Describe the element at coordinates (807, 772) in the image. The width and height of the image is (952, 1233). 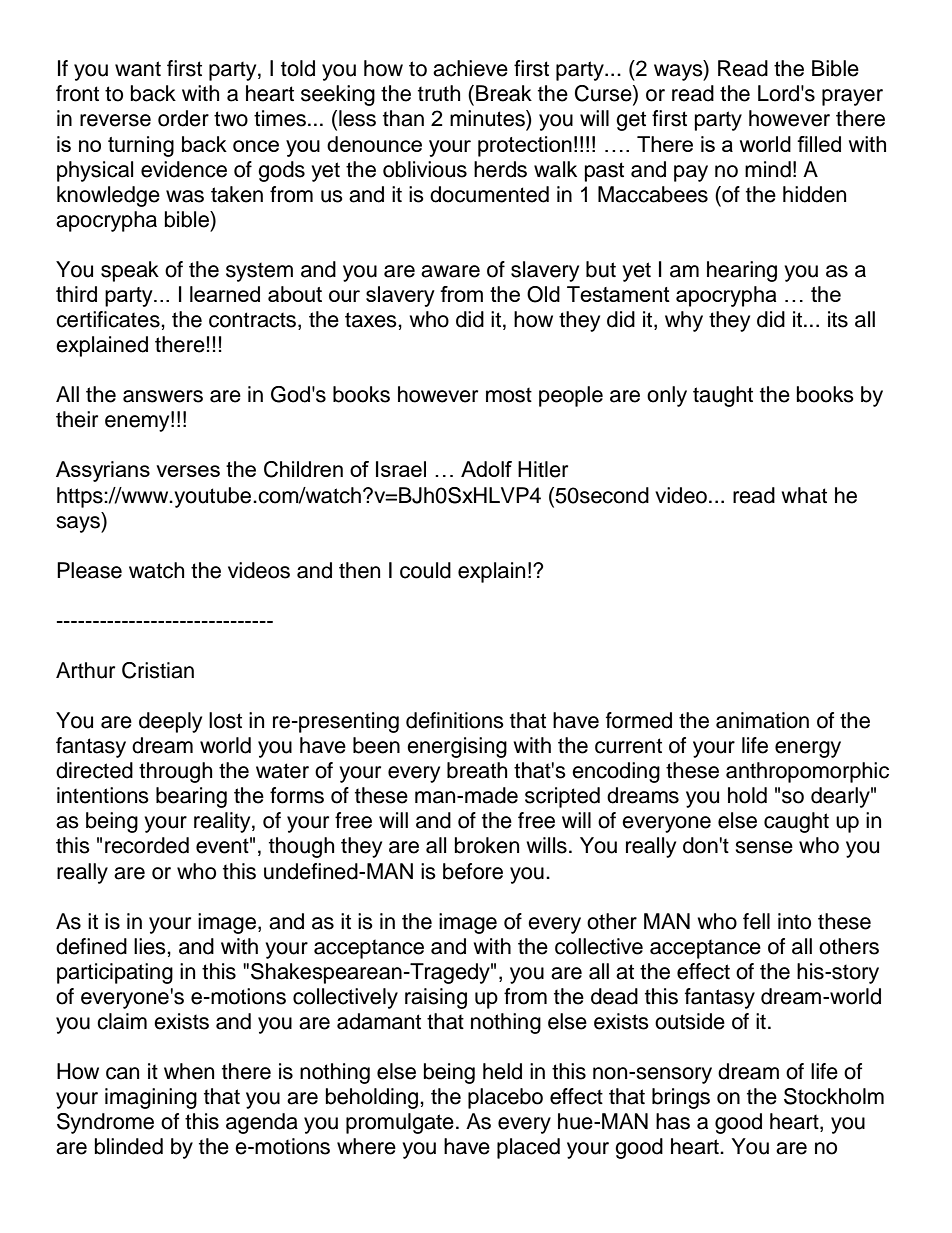
I see `anthropomorphic` at that location.
